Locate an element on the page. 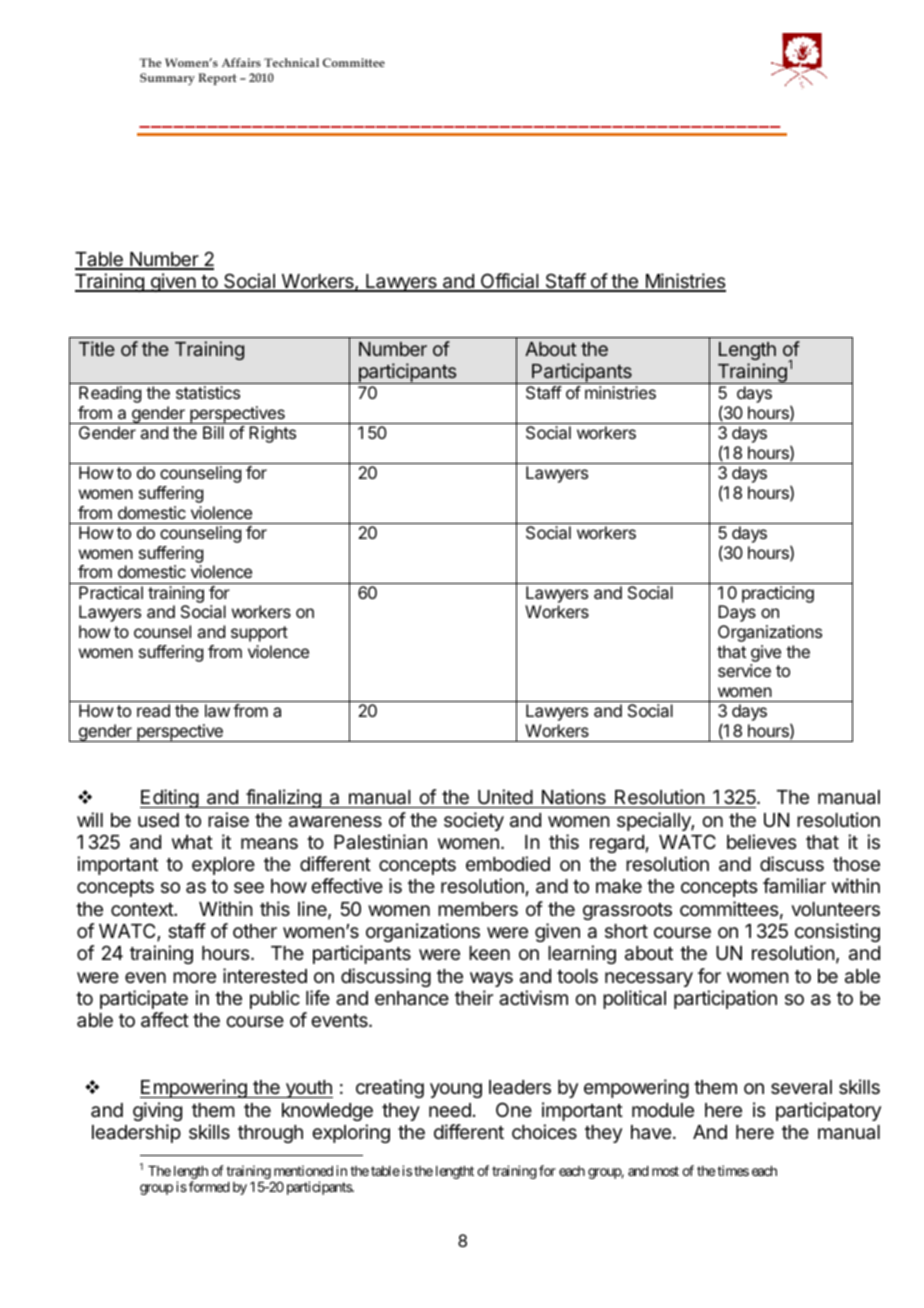 The width and height of the page is (924, 1308). Official is located at coordinates (509, 282).
